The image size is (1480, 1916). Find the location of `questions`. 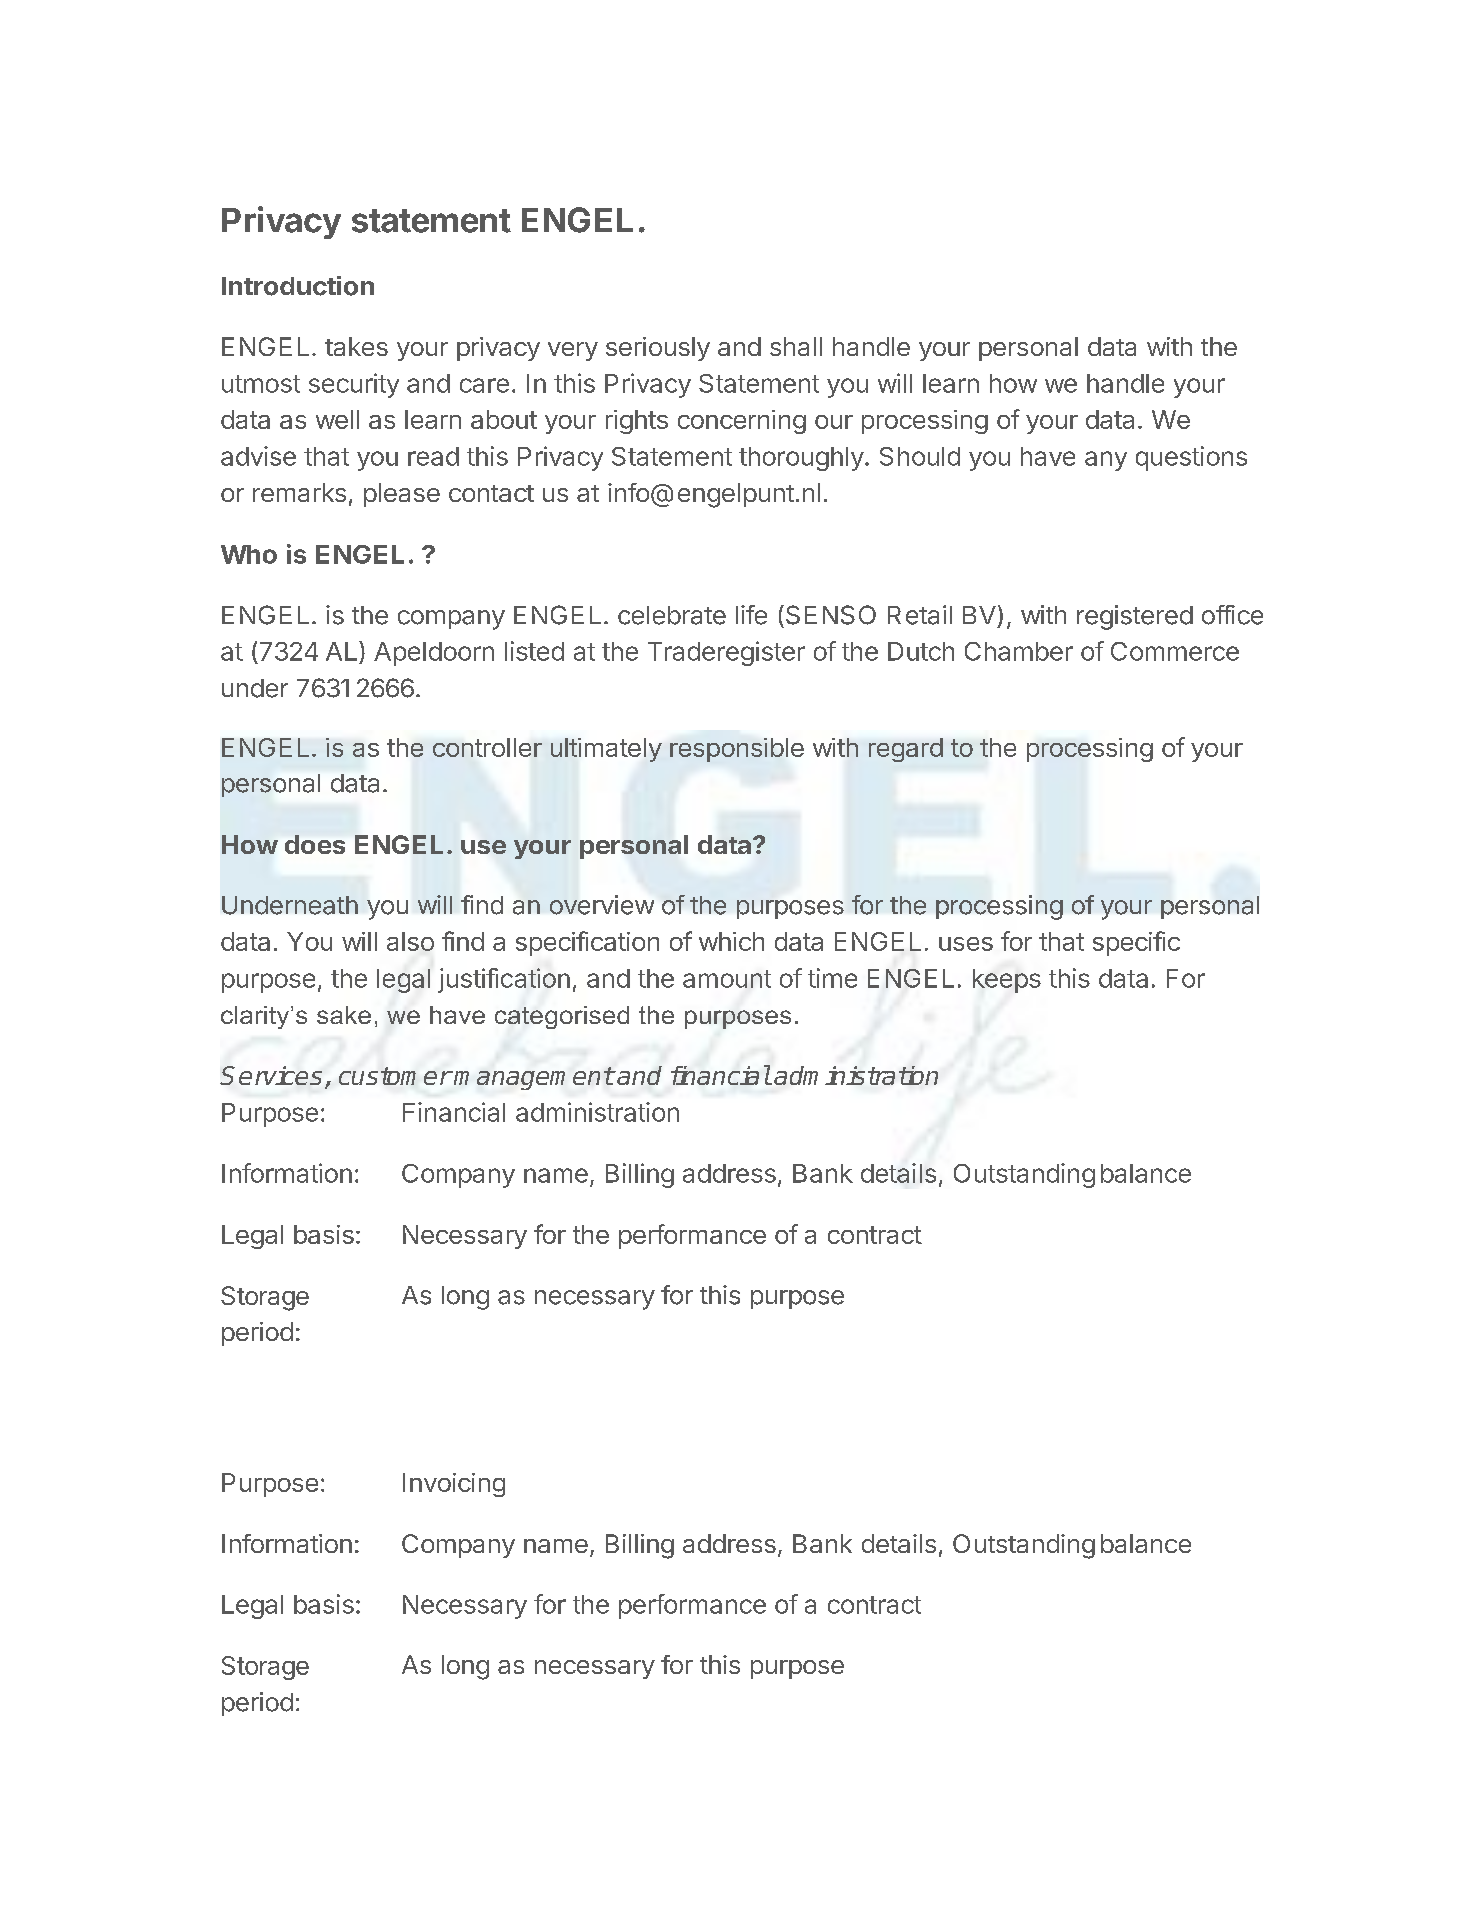

questions is located at coordinates (1191, 458).
